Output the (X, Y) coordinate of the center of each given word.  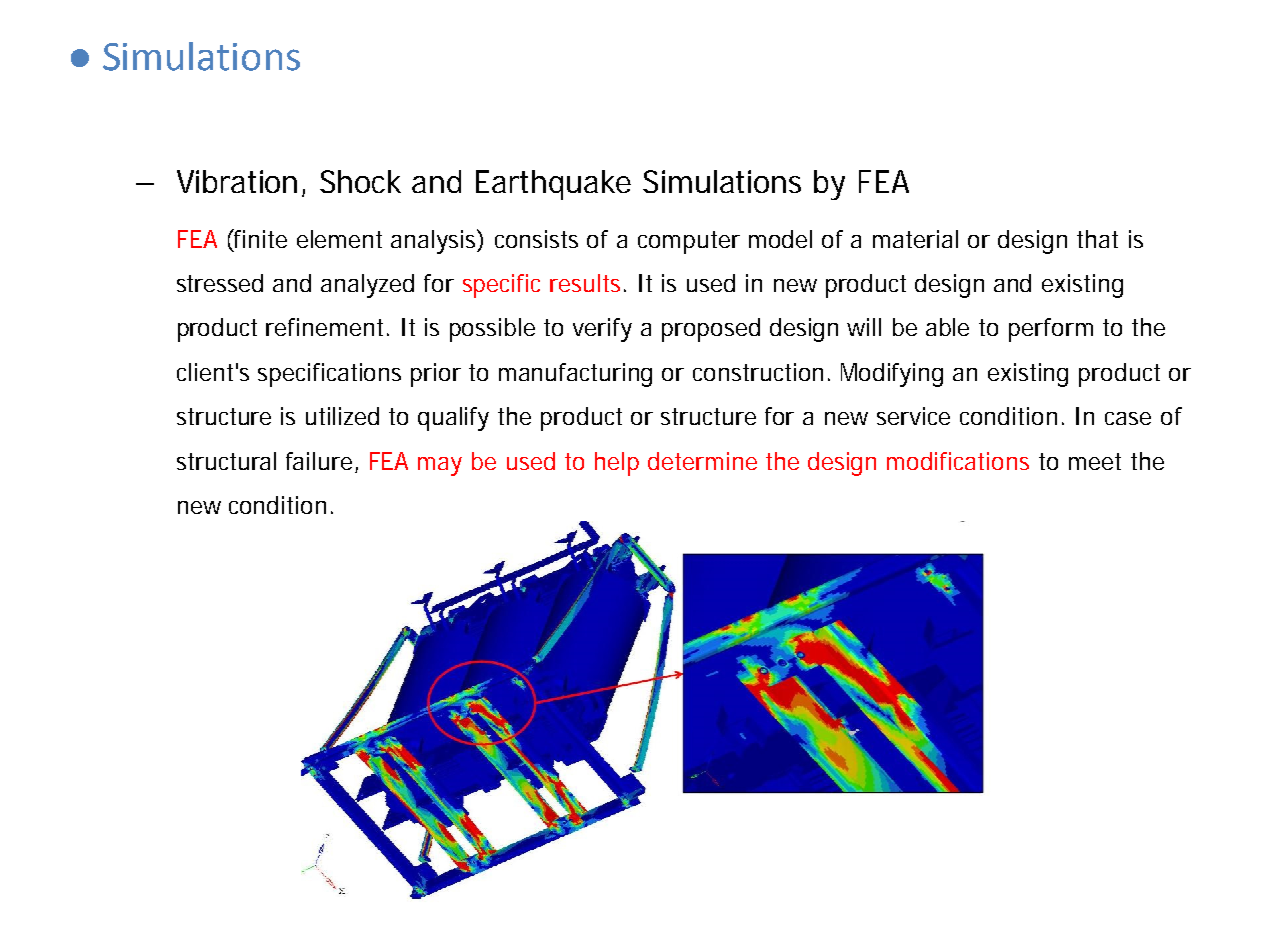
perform (1051, 330)
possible (492, 330)
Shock (360, 181)
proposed (711, 330)
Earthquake (553, 185)
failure (319, 461)
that (1097, 239)
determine (702, 461)
